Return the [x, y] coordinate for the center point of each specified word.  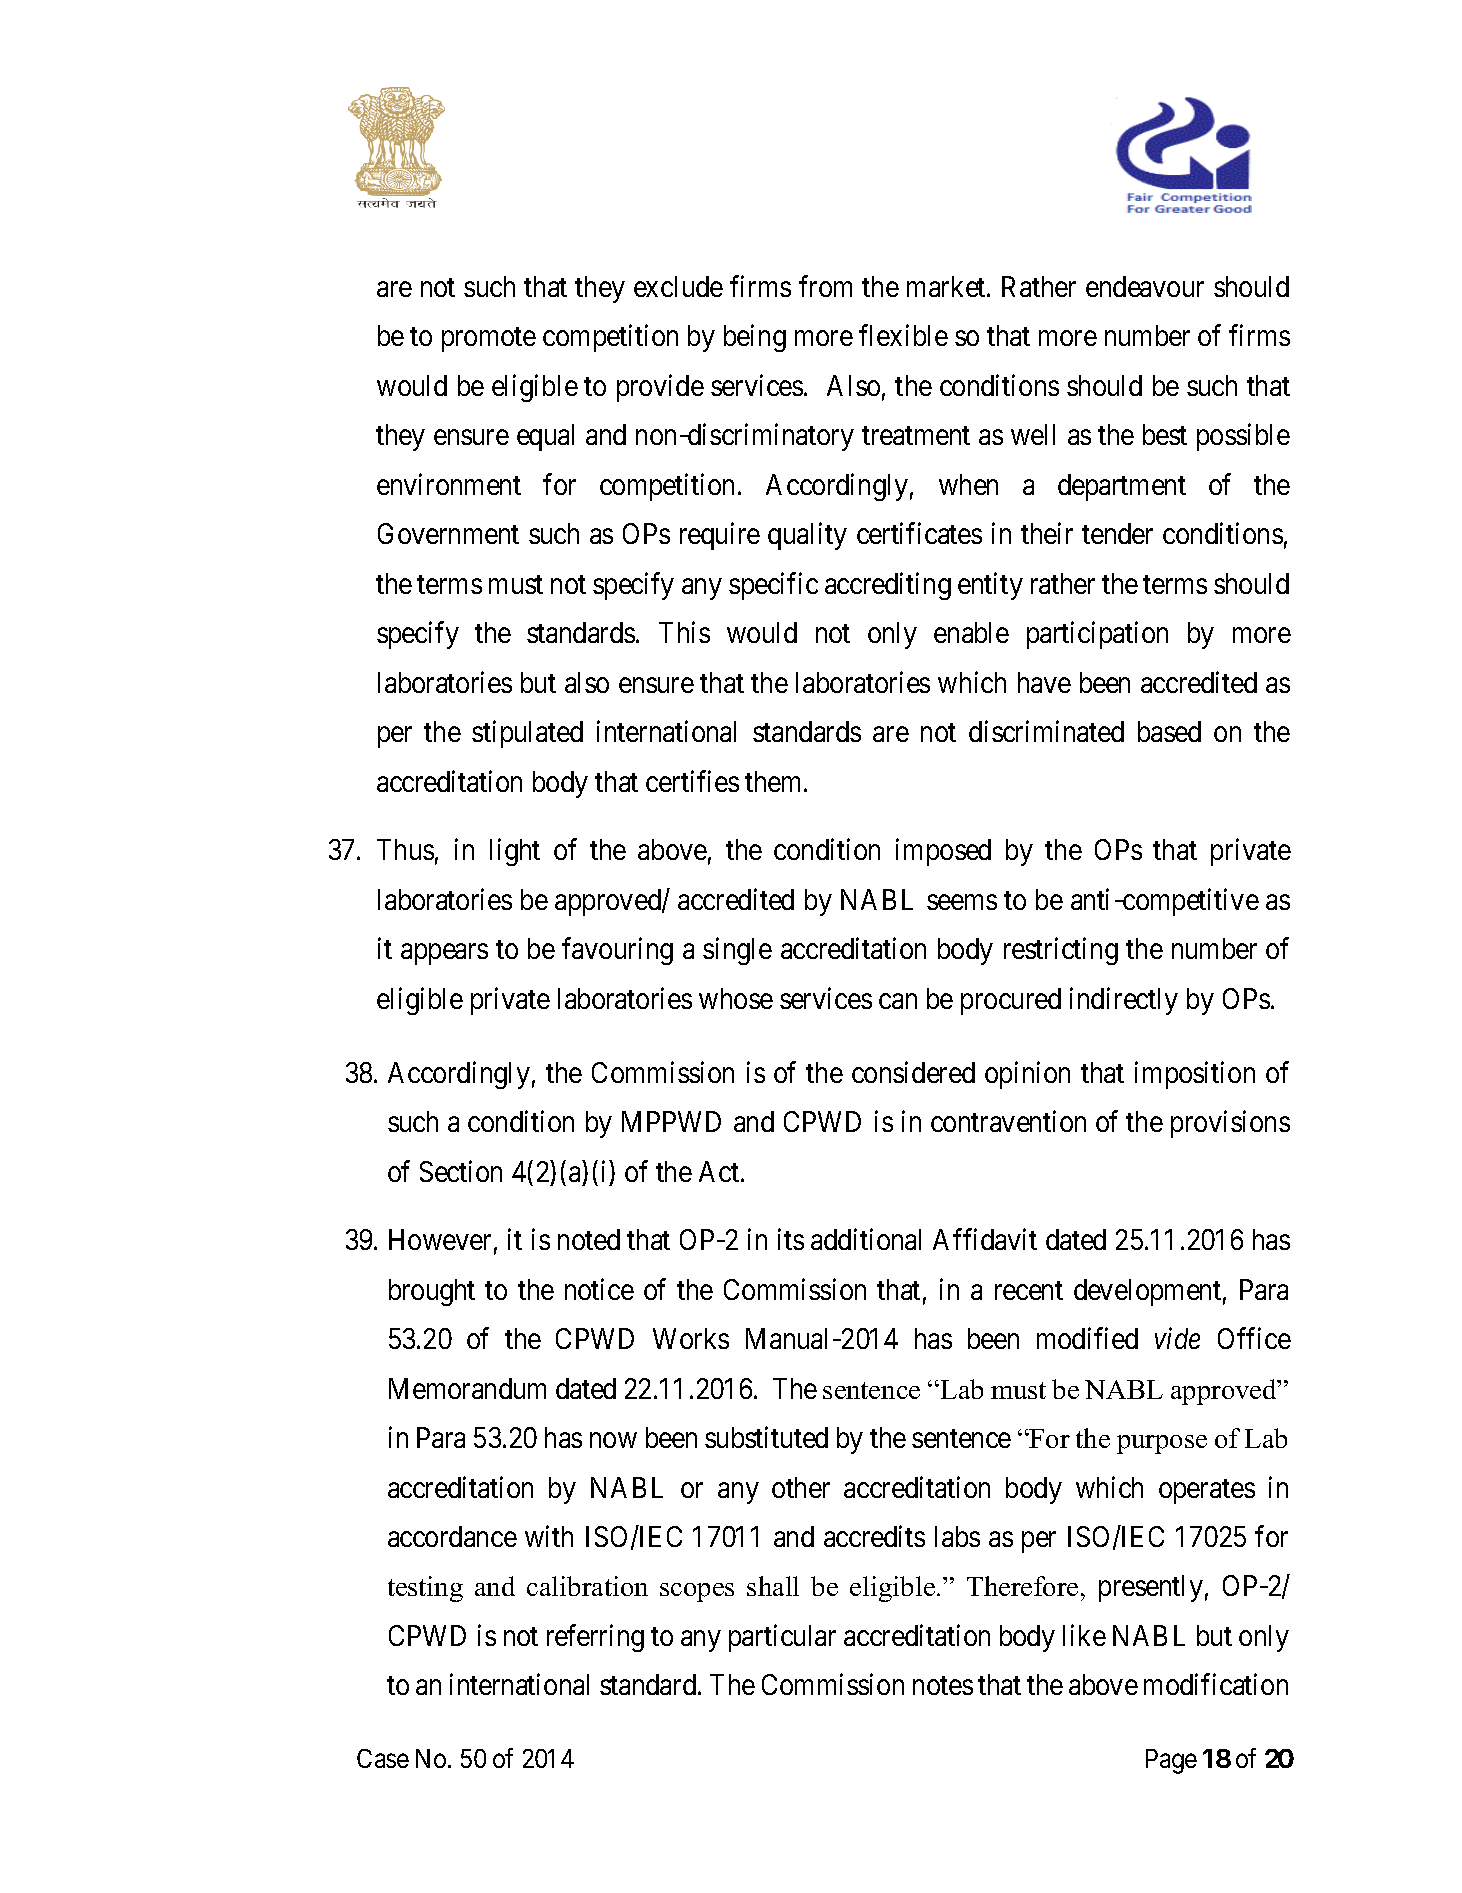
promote [489, 340]
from [825, 286]
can [898, 1001]
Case [383, 1758]
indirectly [1124, 1001]
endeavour [1145, 286]
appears [444, 954]
